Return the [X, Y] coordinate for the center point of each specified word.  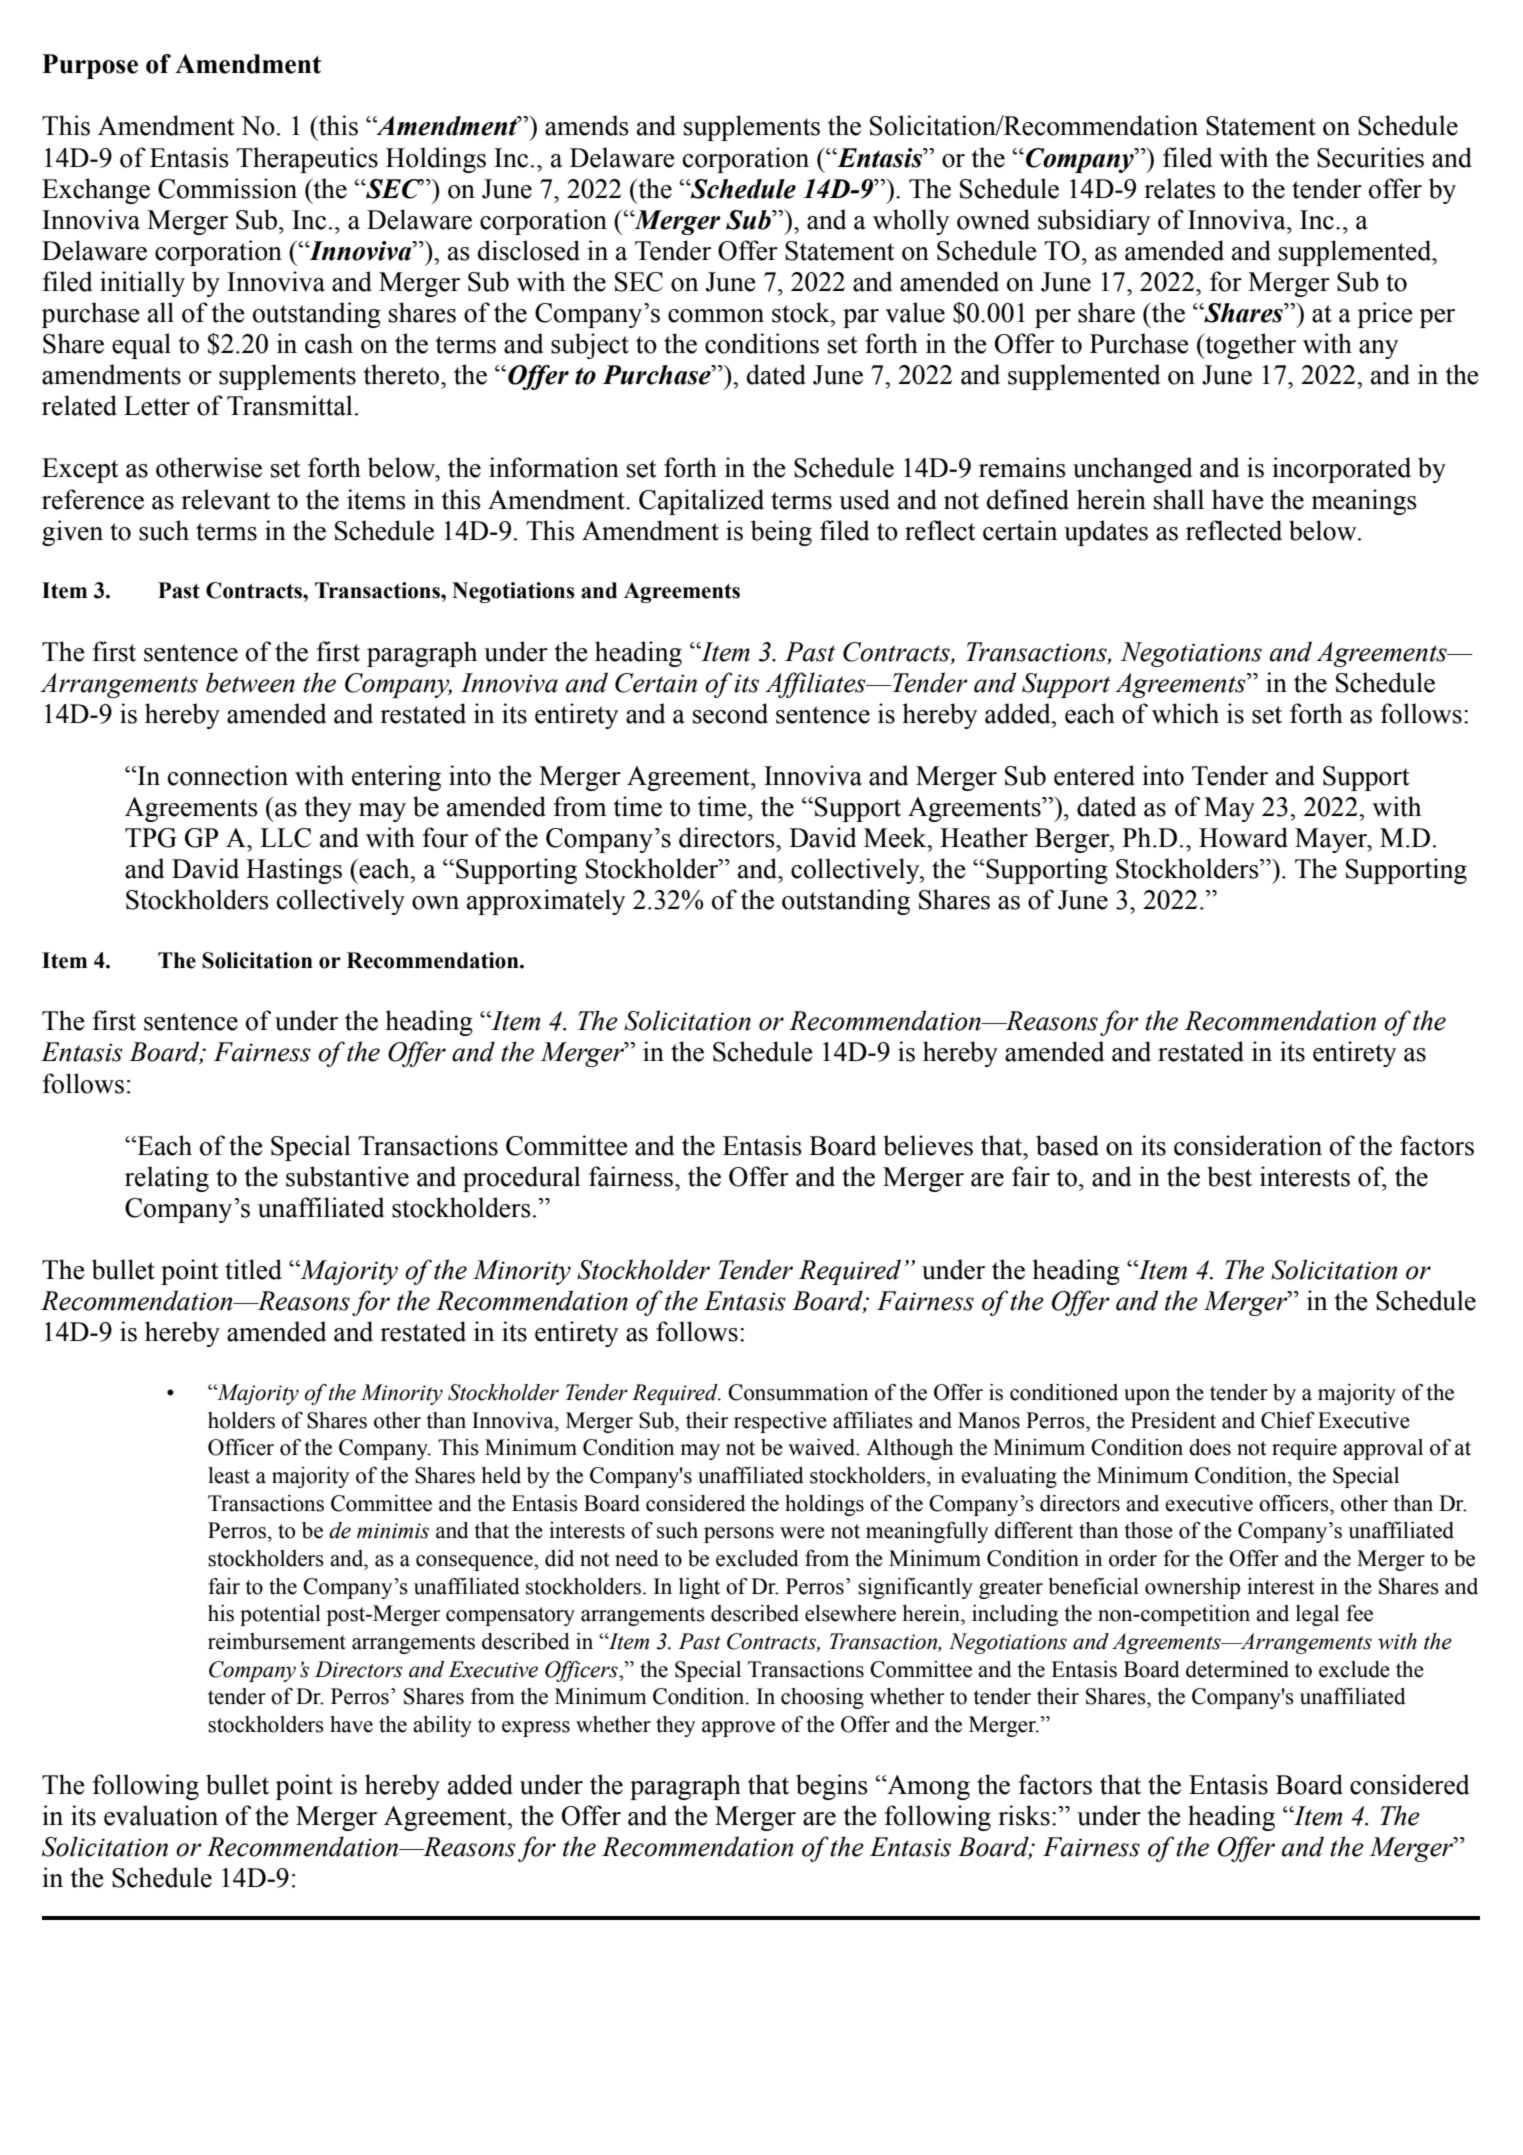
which [1185, 713]
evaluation [161, 1815]
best [1229, 1176]
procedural [522, 1179]
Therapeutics [307, 160]
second [730, 713]
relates [1180, 188]
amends [587, 125]
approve [738, 1729]
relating [167, 1179]
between [250, 682]
